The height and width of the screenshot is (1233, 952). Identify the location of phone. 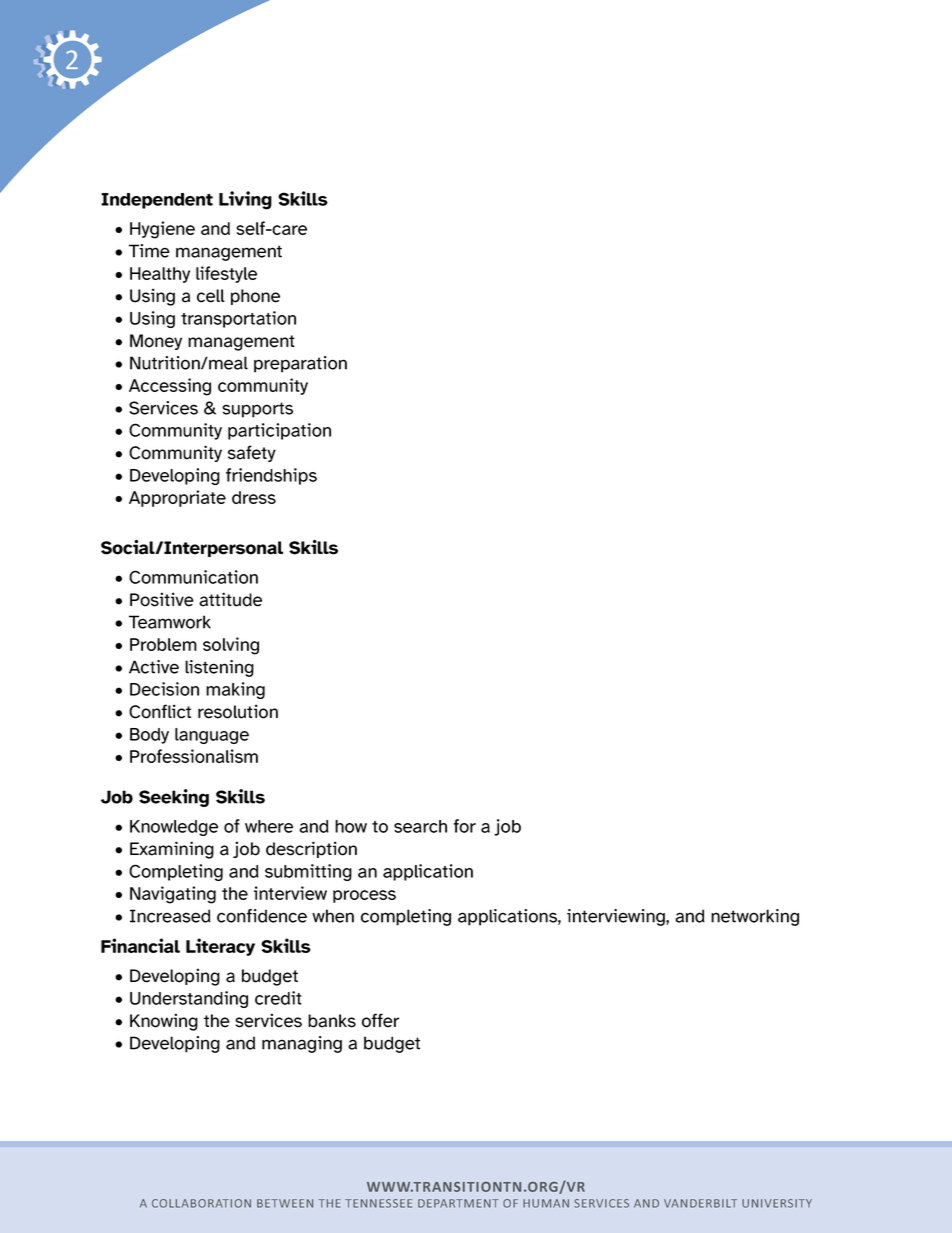
(255, 297).
